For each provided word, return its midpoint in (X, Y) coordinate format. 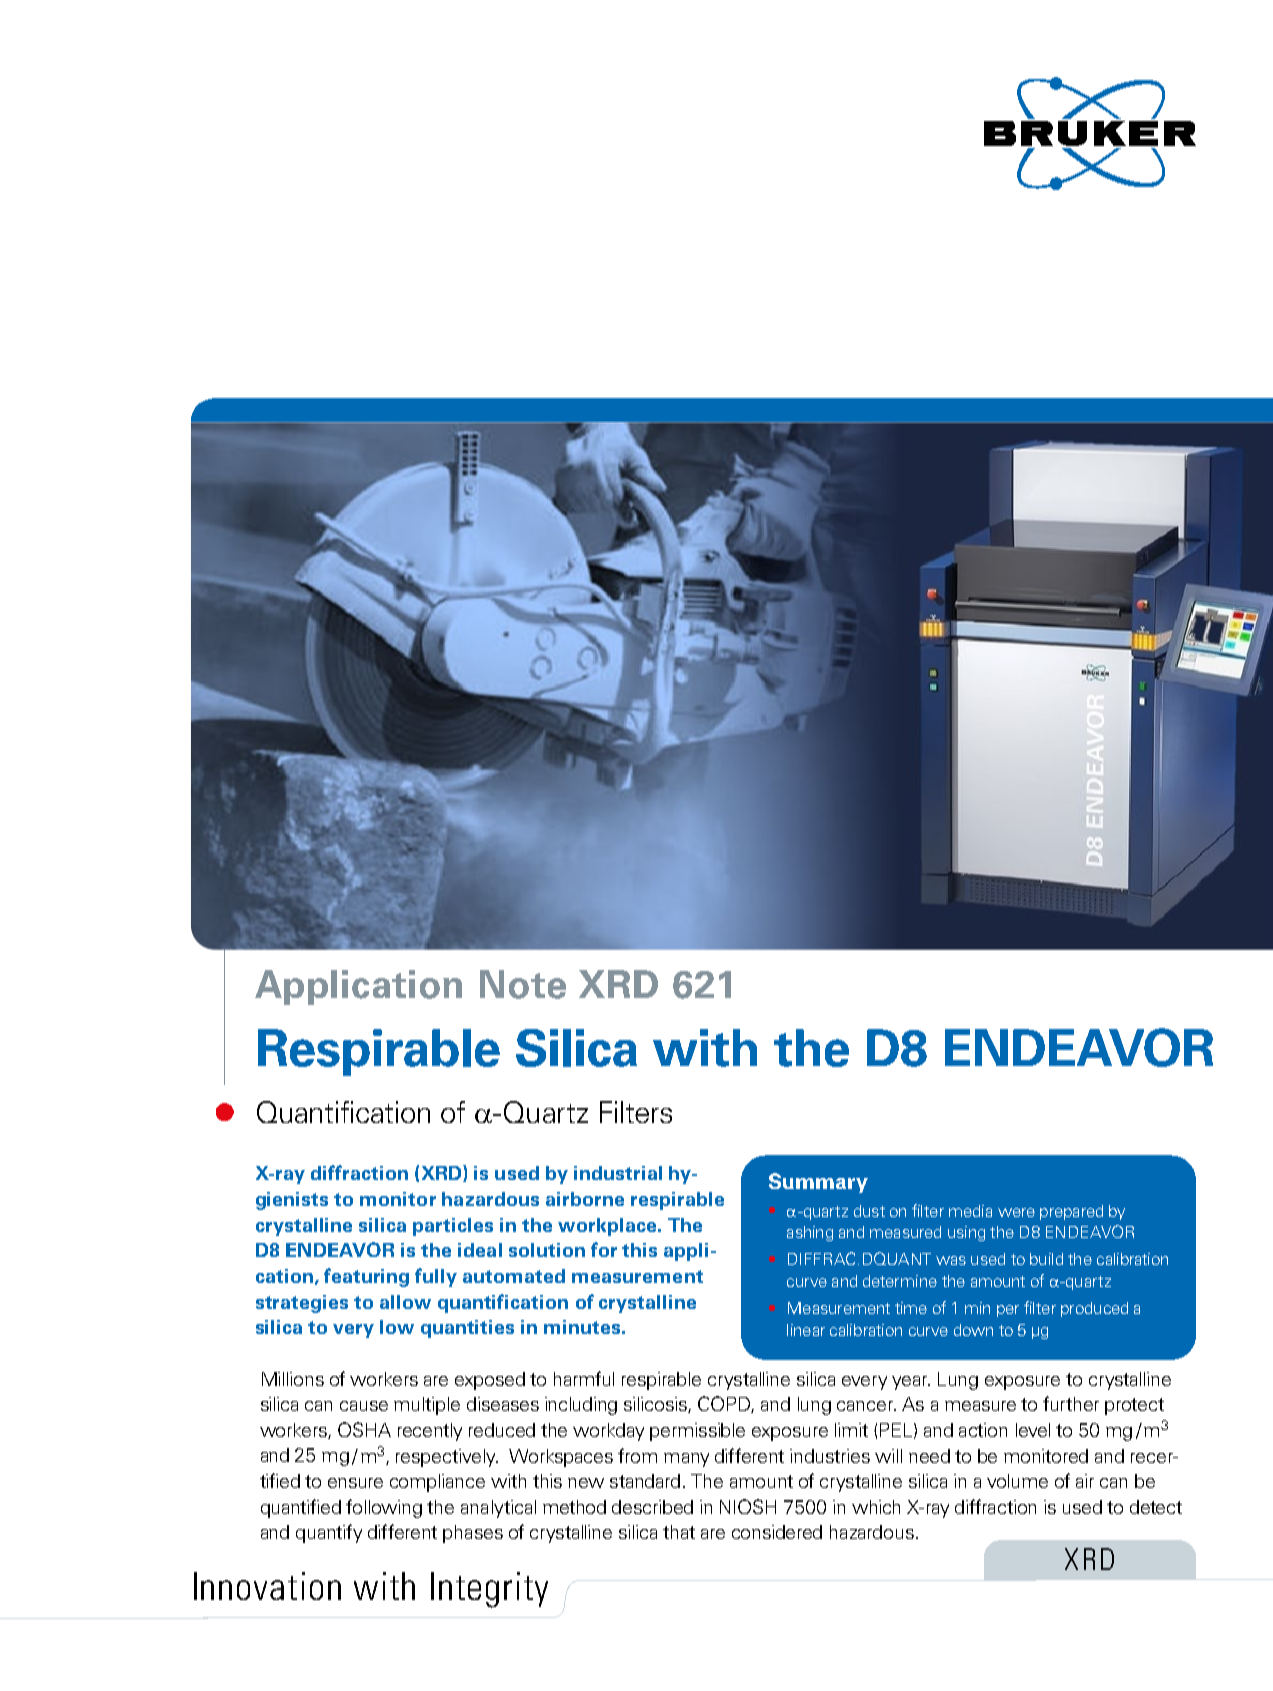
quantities (467, 1329)
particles (453, 1227)
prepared (1071, 1212)
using (966, 1233)
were (1016, 1212)
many (686, 1460)
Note (523, 984)
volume (1017, 1481)
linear (806, 1330)
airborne (585, 1199)
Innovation (267, 1586)
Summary (818, 1183)
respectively (447, 1458)
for (604, 1249)
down (973, 1330)
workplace (608, 1227)
